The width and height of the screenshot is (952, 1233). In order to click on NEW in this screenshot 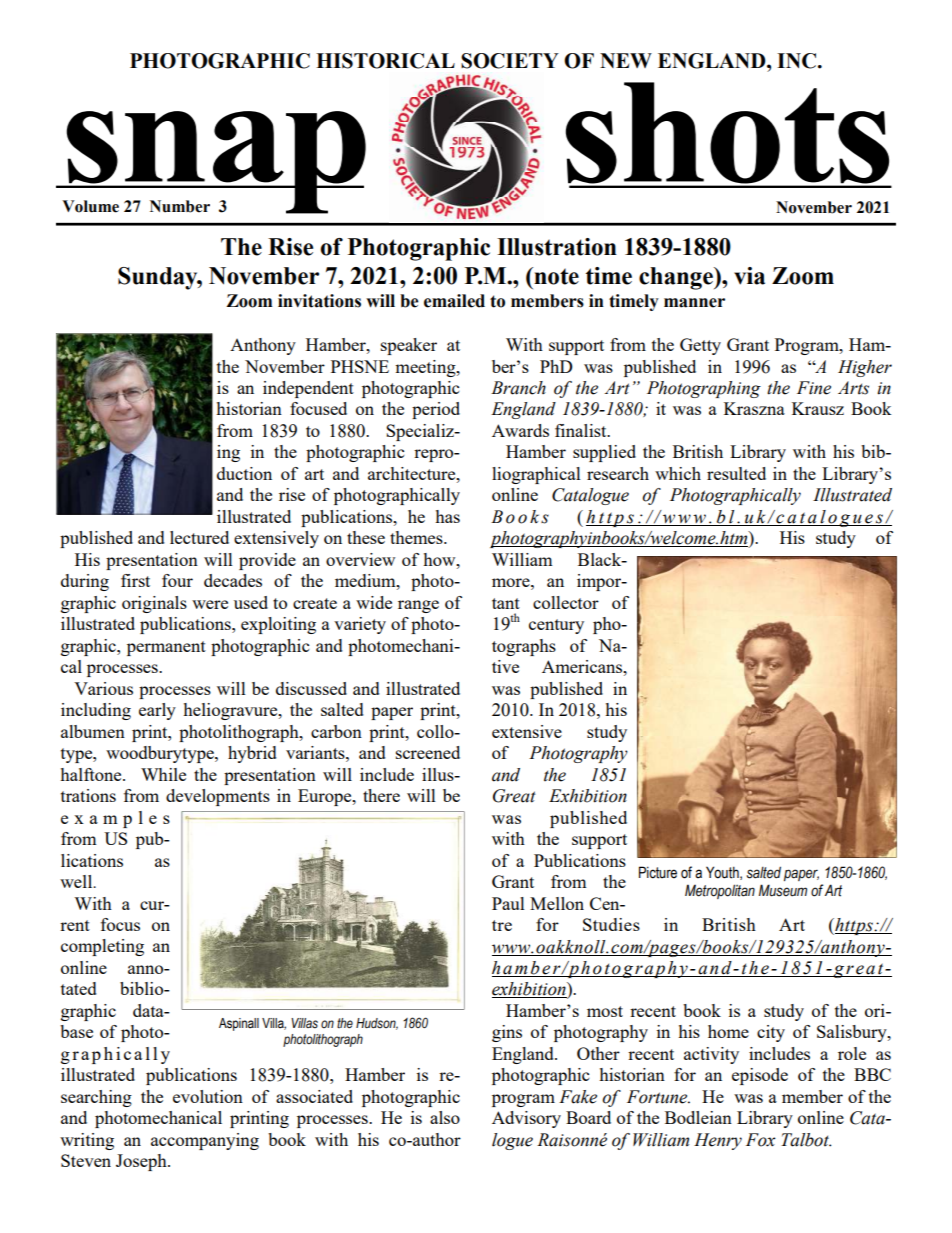, I will do `click(626, 60)`.
